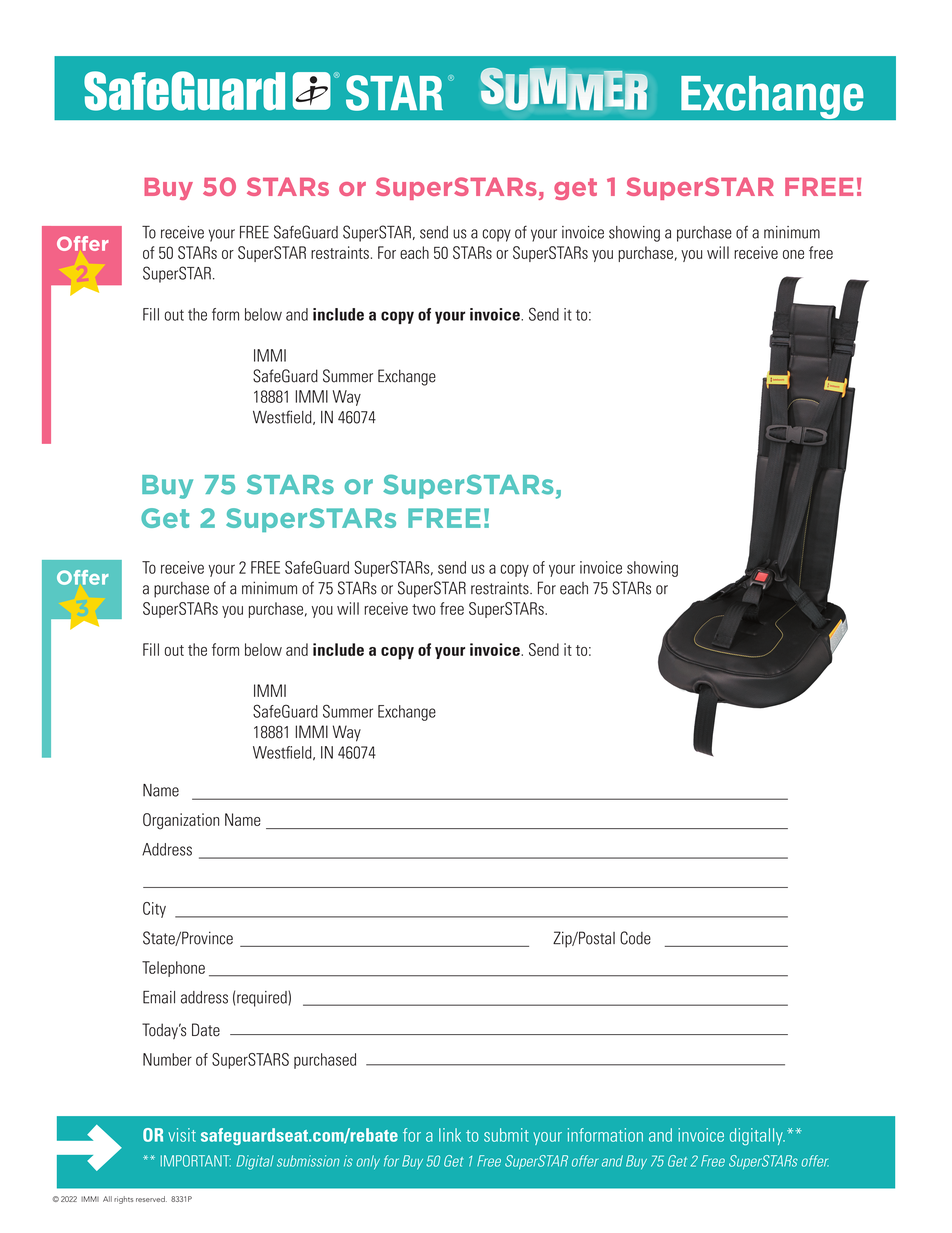 The height and width of the screenshot is (1233, 952). What do you see at coordinates (635, 938) in the screenshot?
I see `Code` at bounding box center [635, 938].
